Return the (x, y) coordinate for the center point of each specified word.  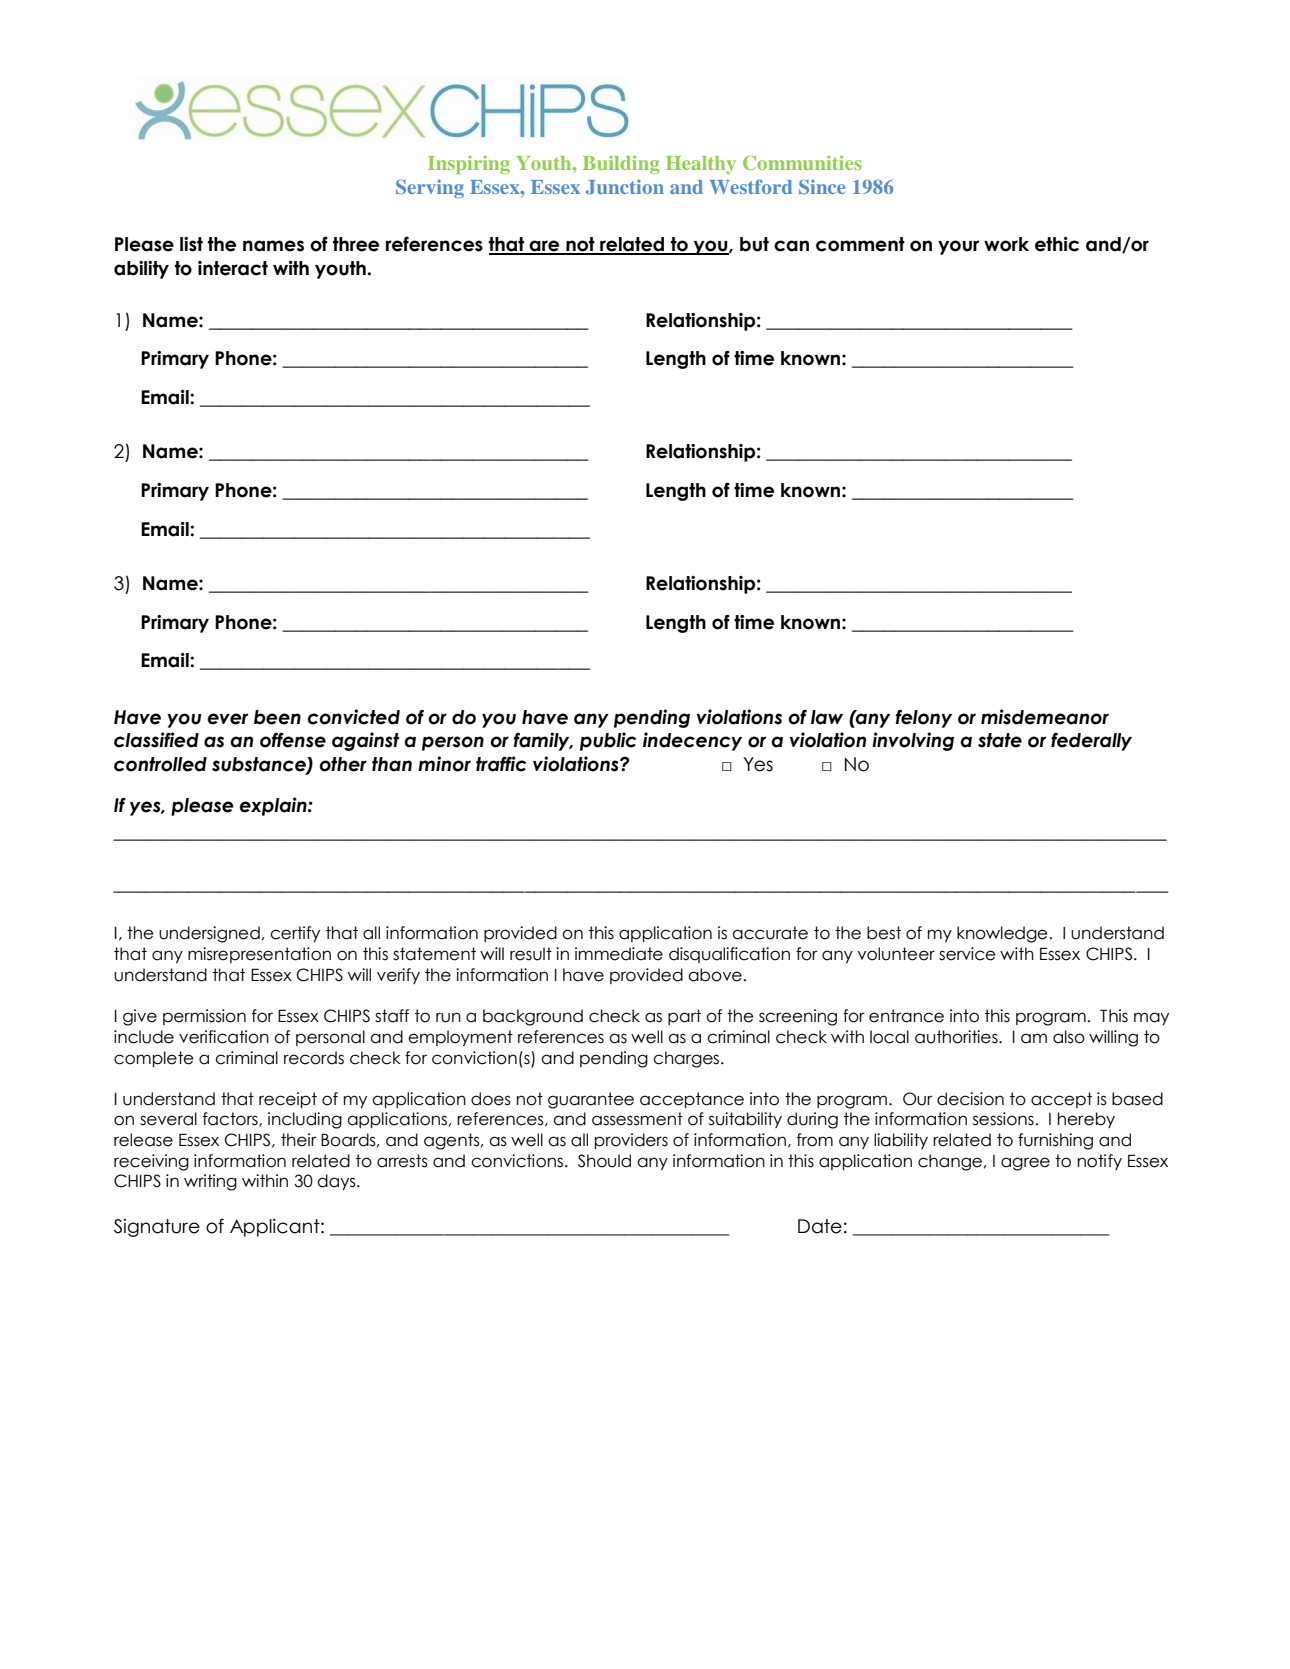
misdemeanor (1045, 717)
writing (210, 1182)
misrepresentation (259, 955)
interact (233, 268)
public (608, 741)
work (1006, 244)
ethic (1057, 244)
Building (621, 164)
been (277, 717)
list (191, 244)
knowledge (1002, 934)
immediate (619, 954)
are (545, 247)
